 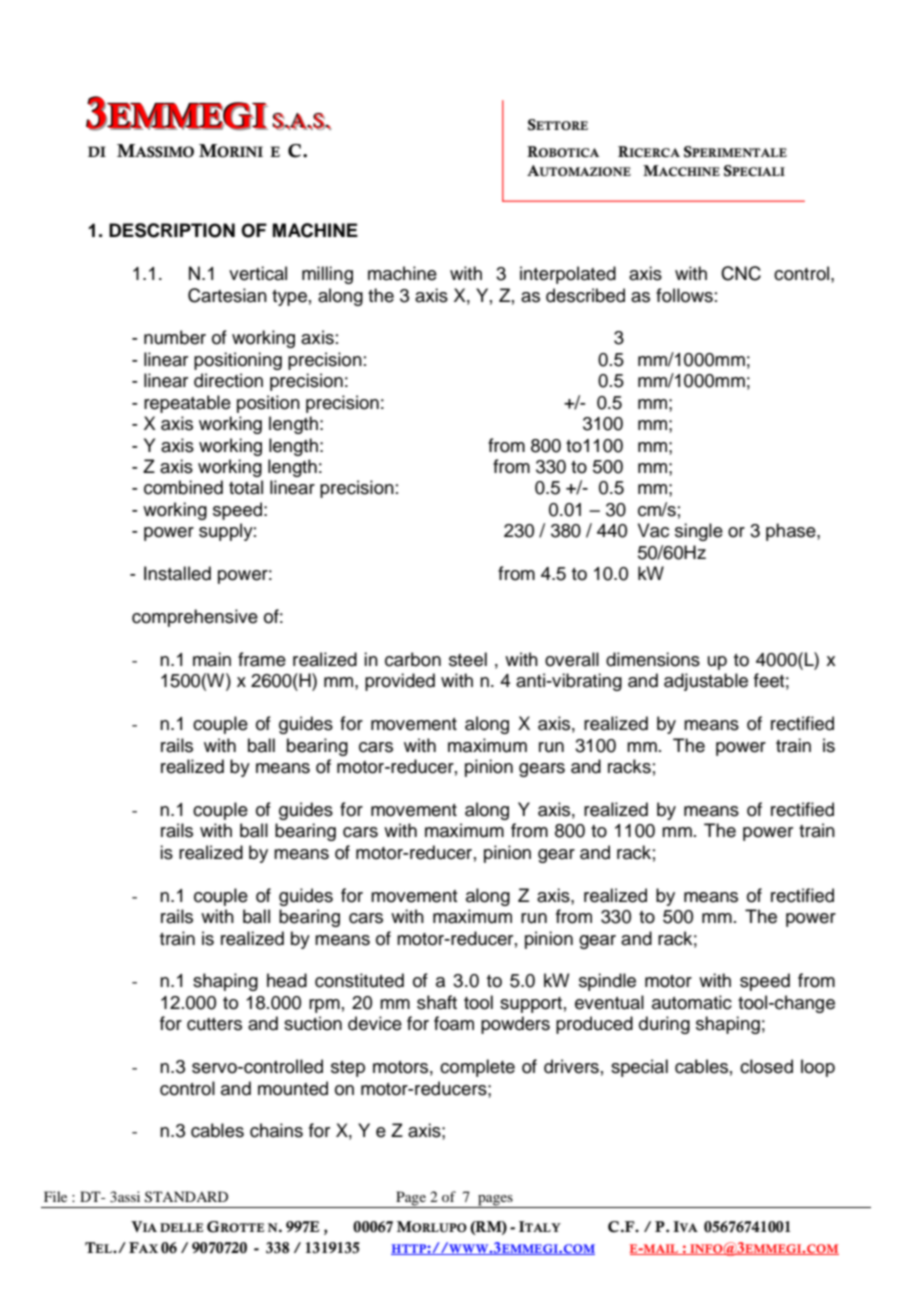 What do you see at coordinates (653, 659) in the screenshot?
I see `dimensions` at bounding box center [653, 659].
